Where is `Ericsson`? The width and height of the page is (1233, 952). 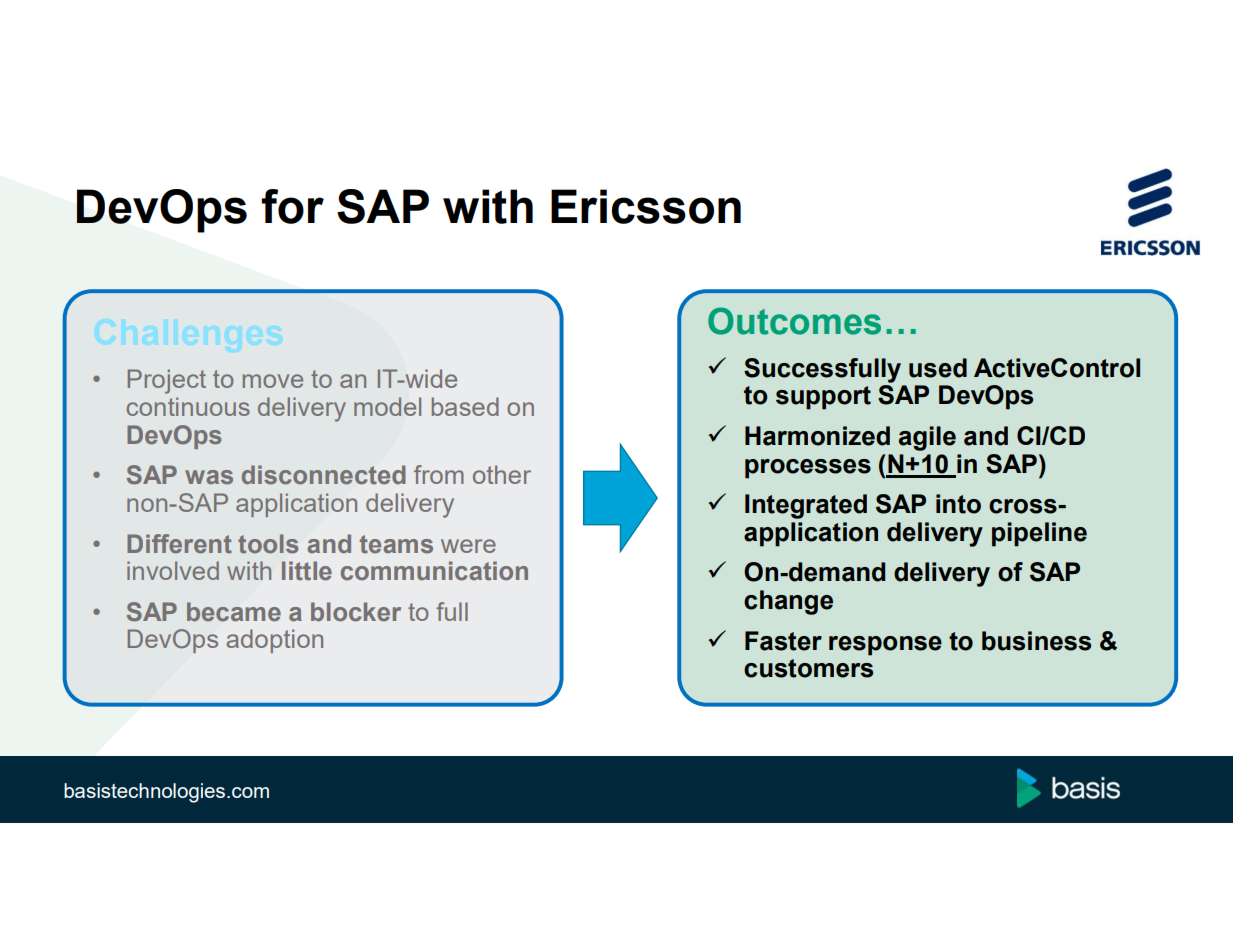
Ericsson is located at coordinates (646, 206).
